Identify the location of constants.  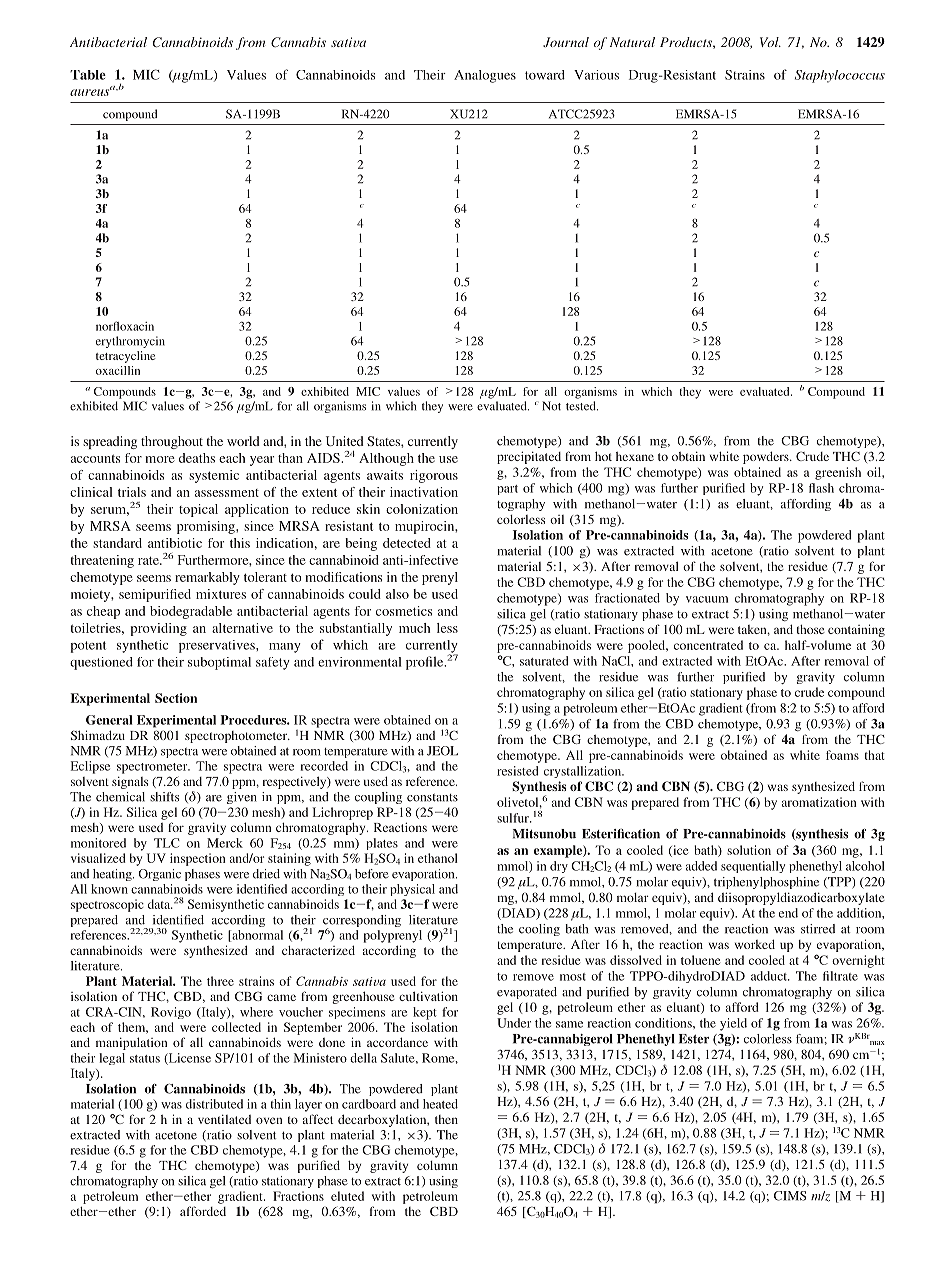
(432, 798).
